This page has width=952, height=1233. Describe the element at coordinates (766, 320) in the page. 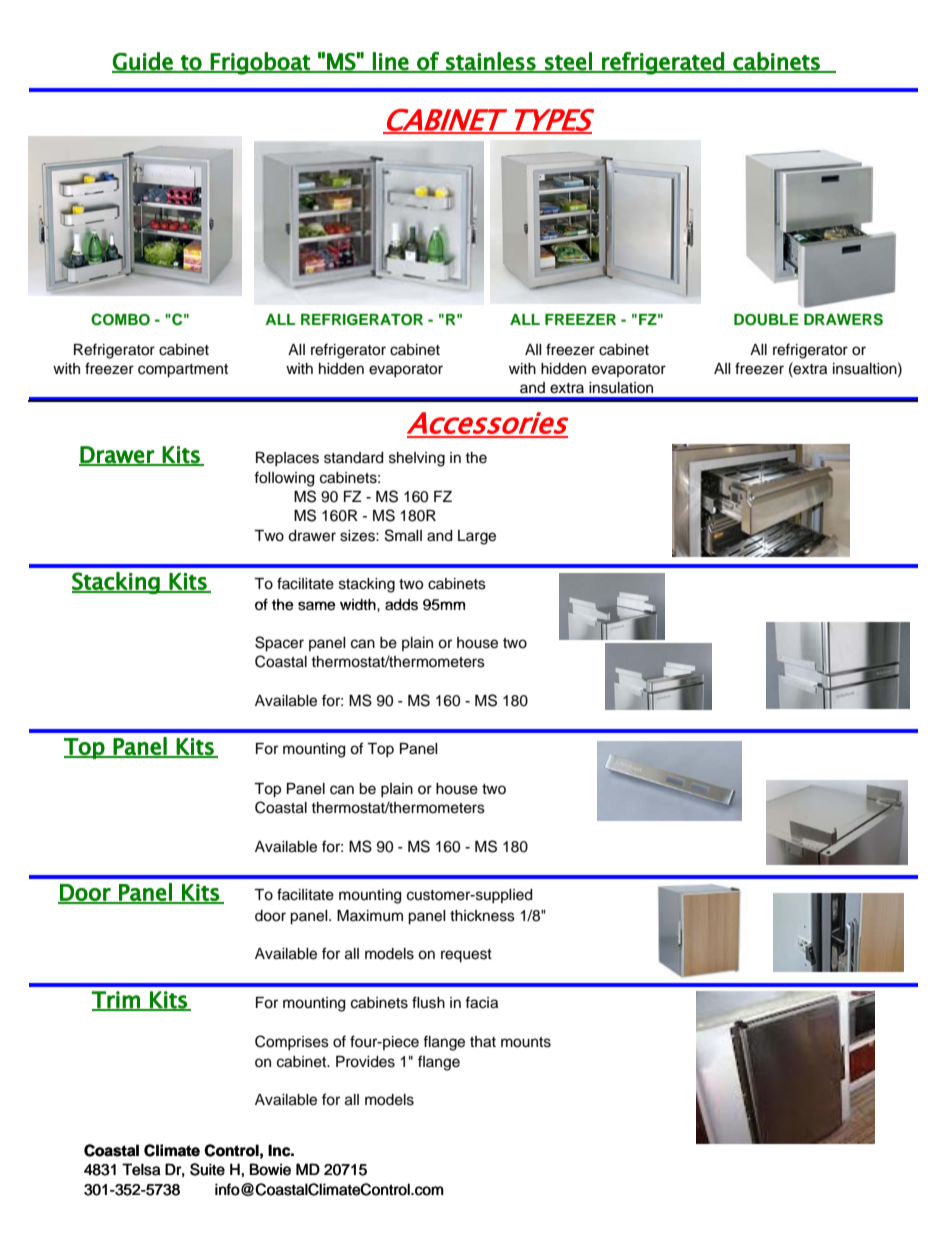

I see `DOUBLE` at that location.
